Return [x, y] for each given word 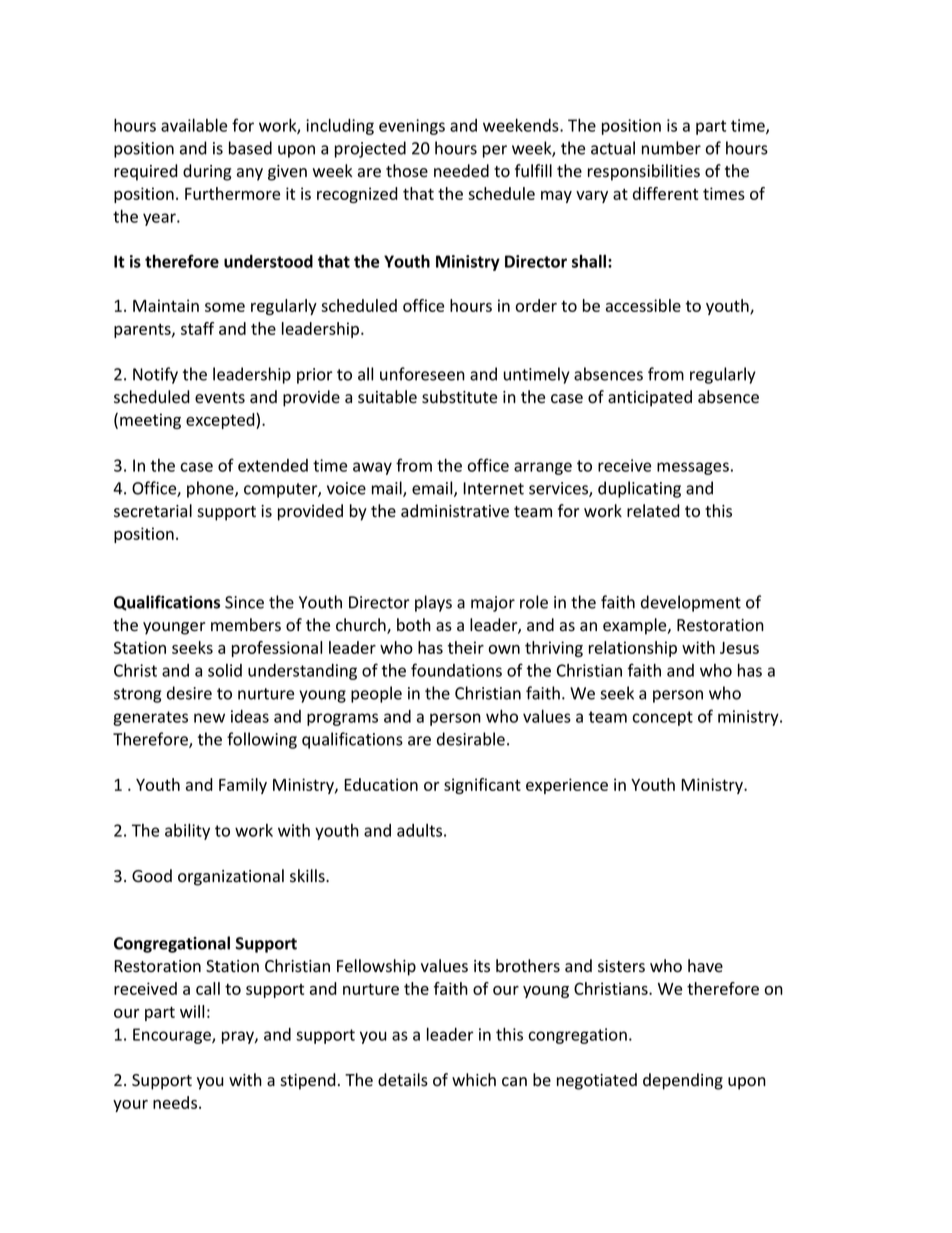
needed [461, 171]
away [372, 468]
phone [211, 489]
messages [693, 468]
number [671, 148]
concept [663, 718]
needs [176, 1102]
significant [482, 786]
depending [683, 1081]
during [207, 172]
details [403, 1080]
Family [243, 786]
